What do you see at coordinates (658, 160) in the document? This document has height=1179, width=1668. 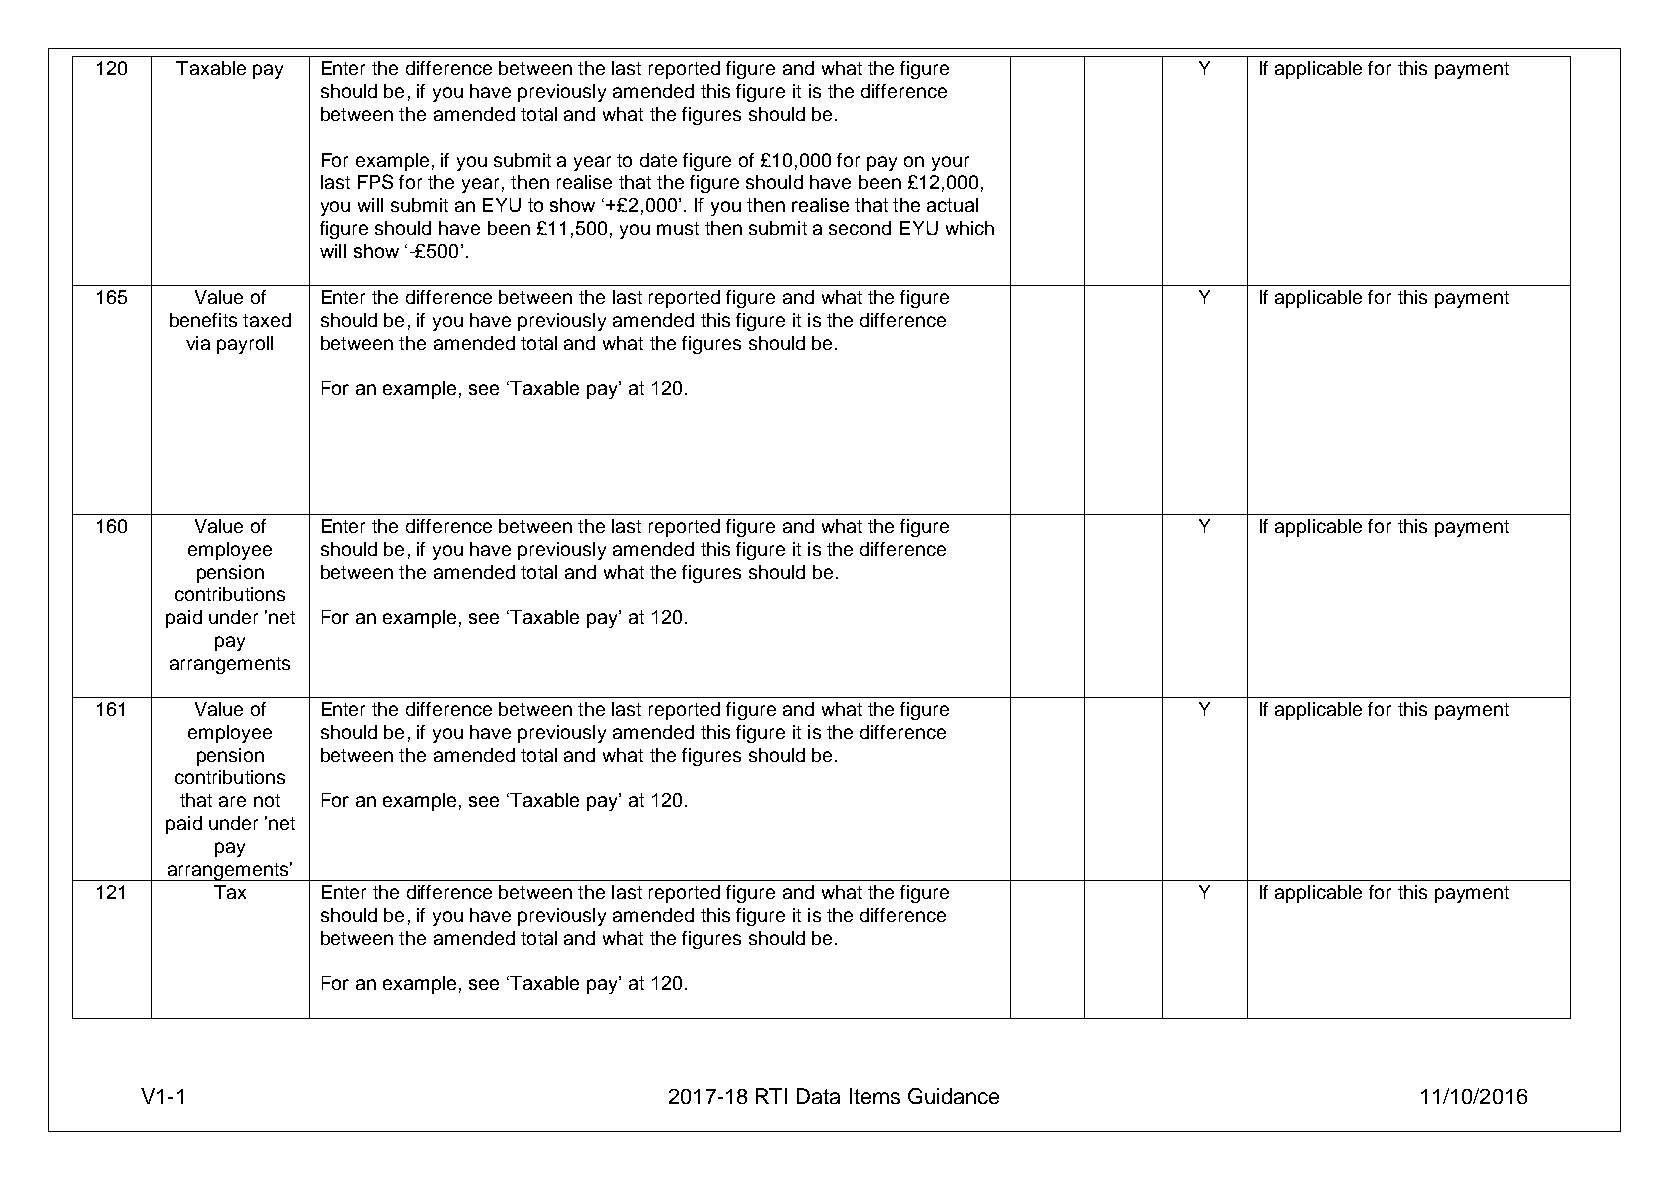 I see `date` at bounding box center [658, 160].
